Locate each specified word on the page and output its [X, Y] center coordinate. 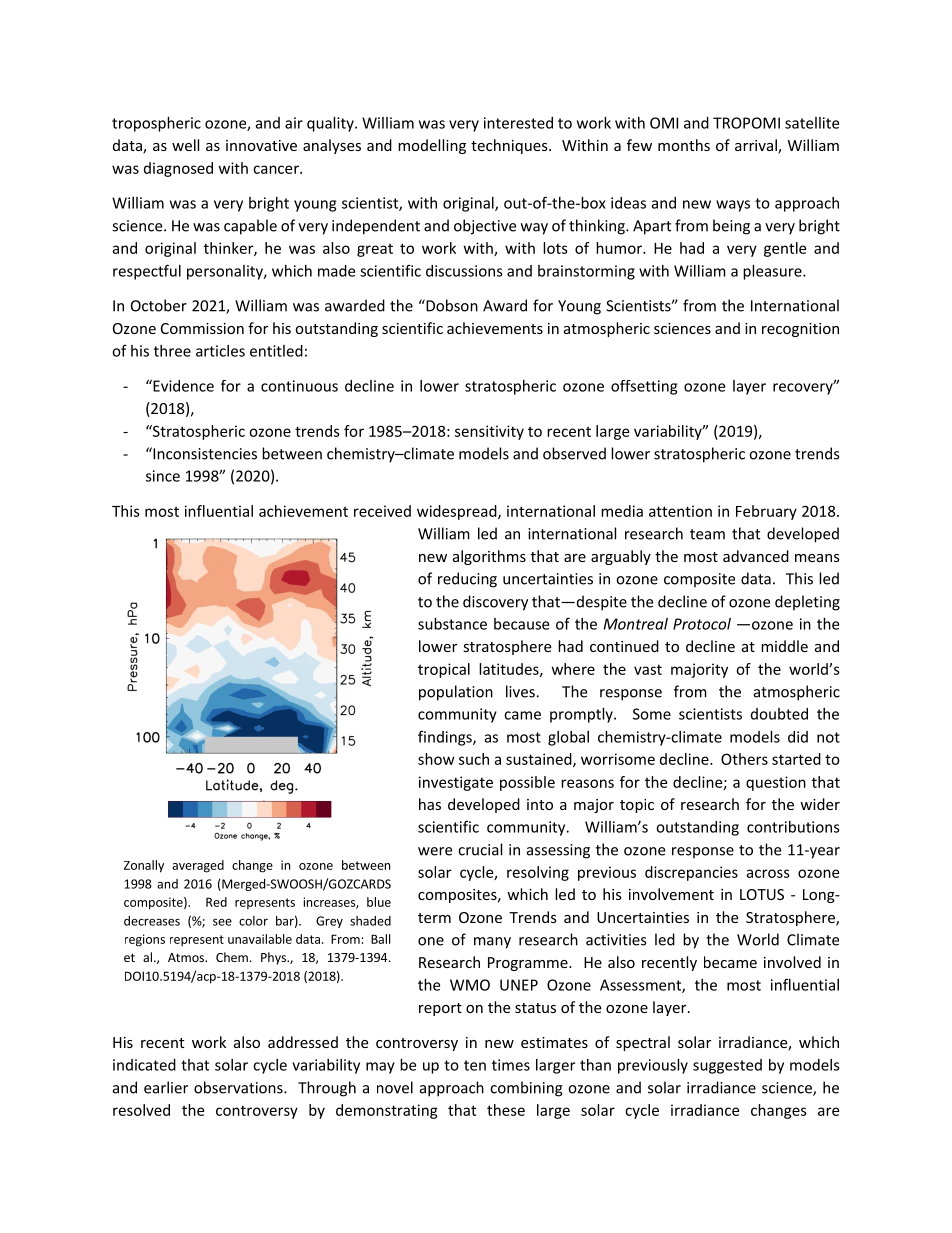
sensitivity [489, 432]
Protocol [702, 624]
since [163, 476]
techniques [510, 146]
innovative [261, 145]
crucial [480, 849]
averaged [198, 866]
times [511, 1065]
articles [220, 351]
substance [452, 624]
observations [239, 1087]
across [768, 873]
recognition [800, 330]
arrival [757, 146]
